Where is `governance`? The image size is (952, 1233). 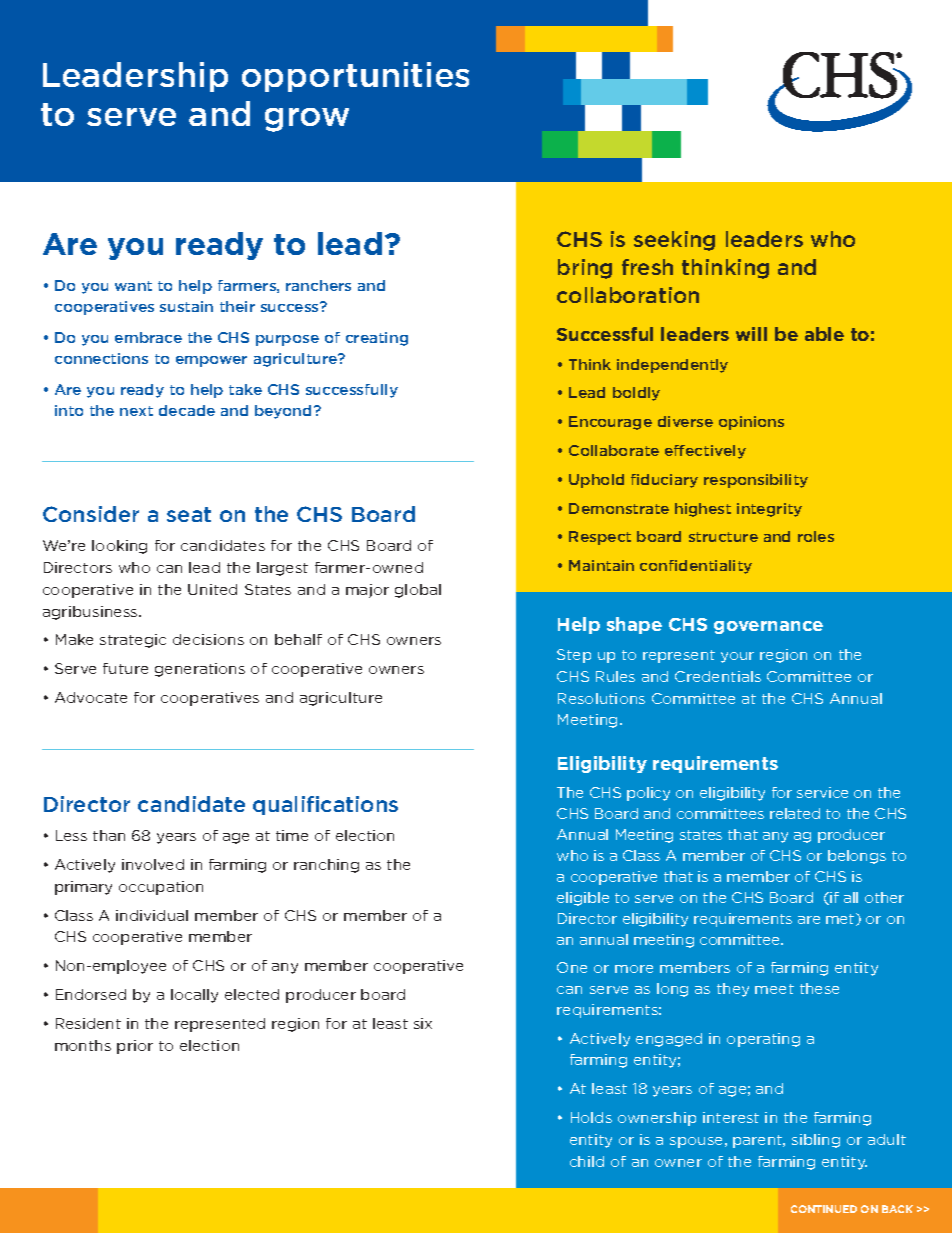 governance is located at coordinates (768, 627).
